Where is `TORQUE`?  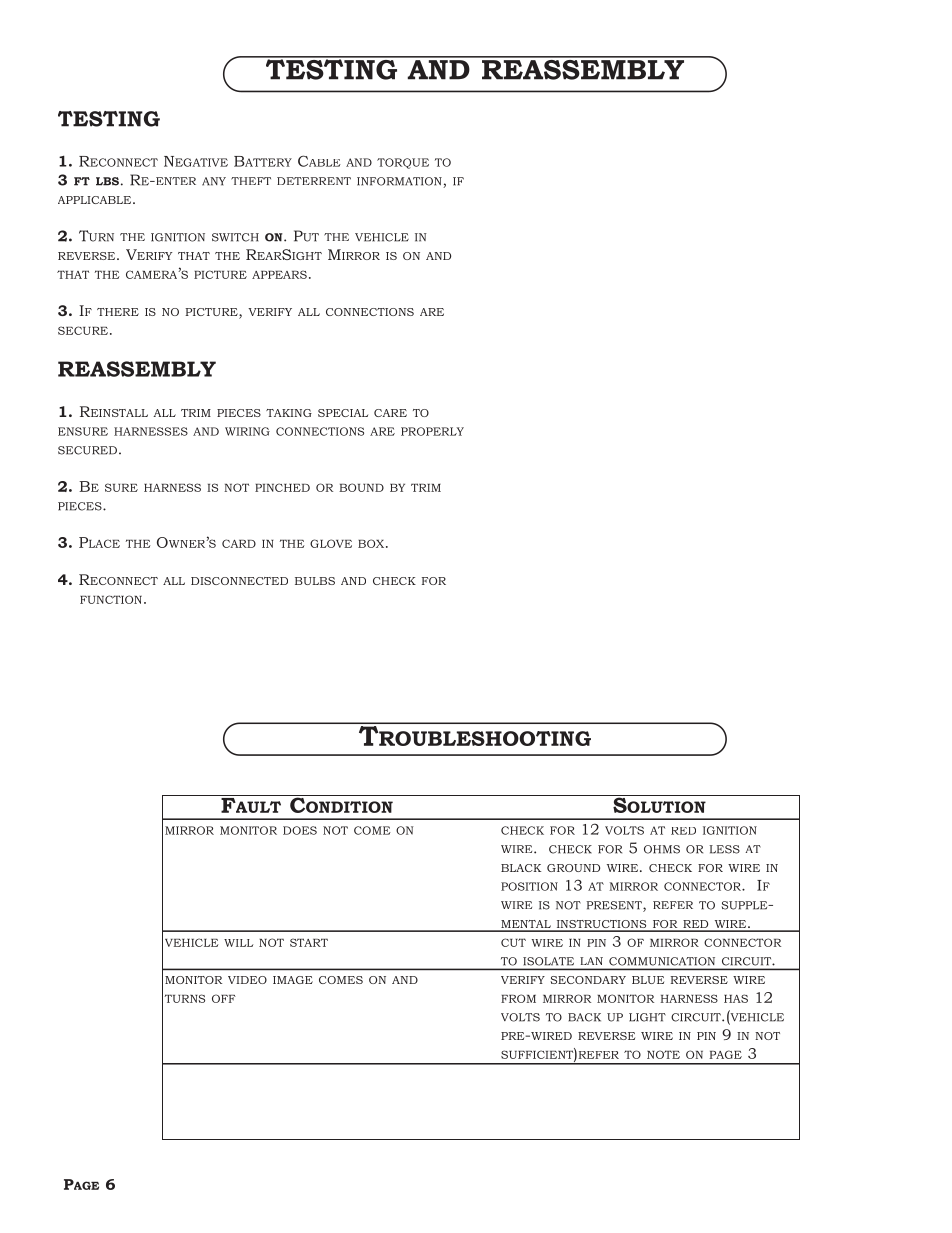
TORQUE is located at coordinates (403, 163).
